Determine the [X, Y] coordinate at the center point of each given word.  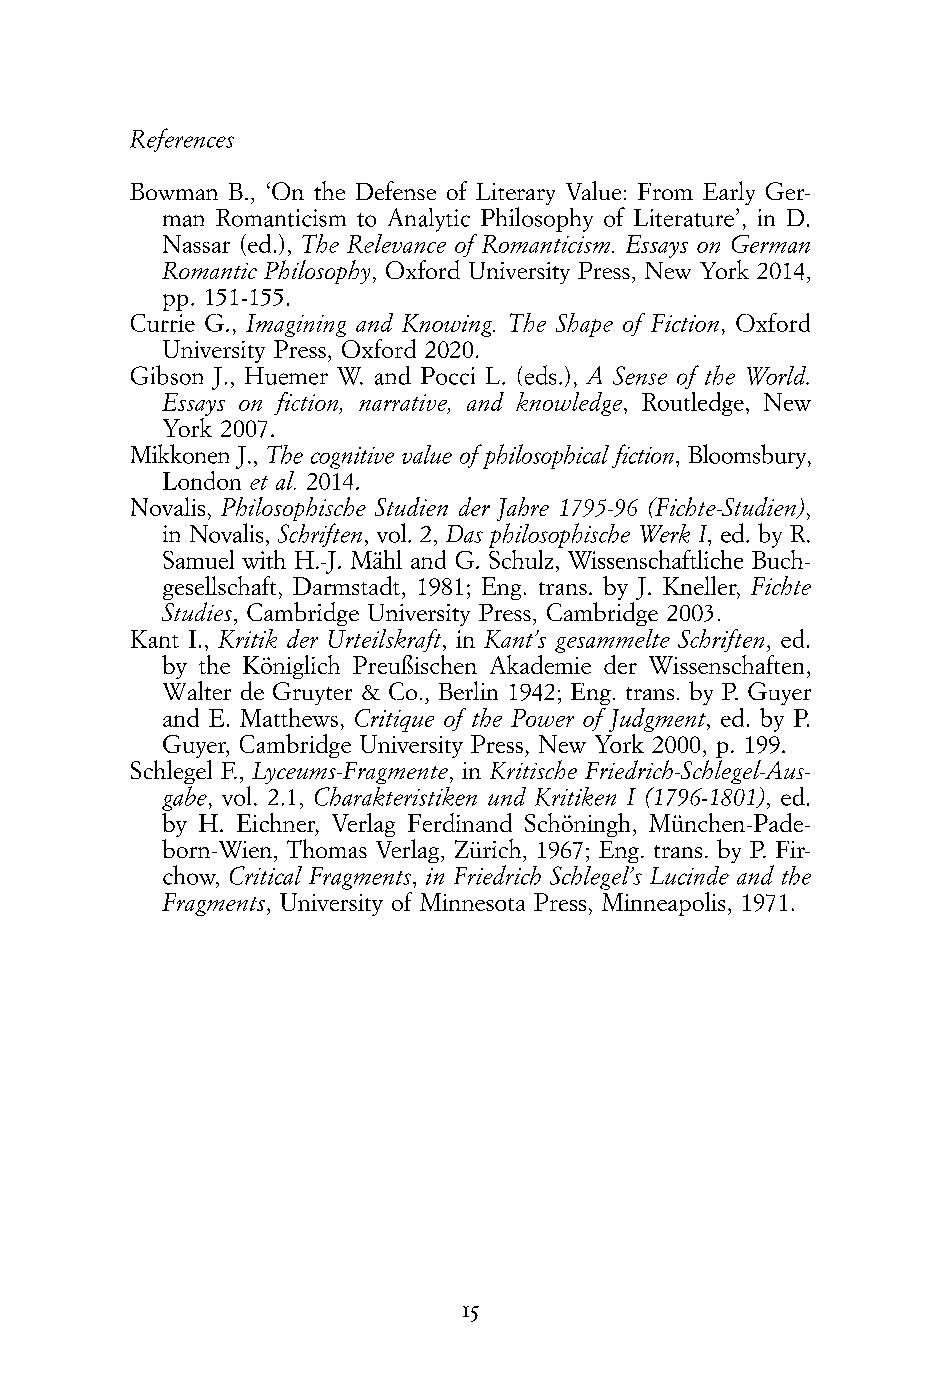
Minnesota [472, 902]
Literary [515, 195]
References [182, 140]
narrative [404, 403]
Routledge [693, 404]
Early [729, 193]
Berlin [468, 690]
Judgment [658, 720]
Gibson [167, 375]
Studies [197, 611]
